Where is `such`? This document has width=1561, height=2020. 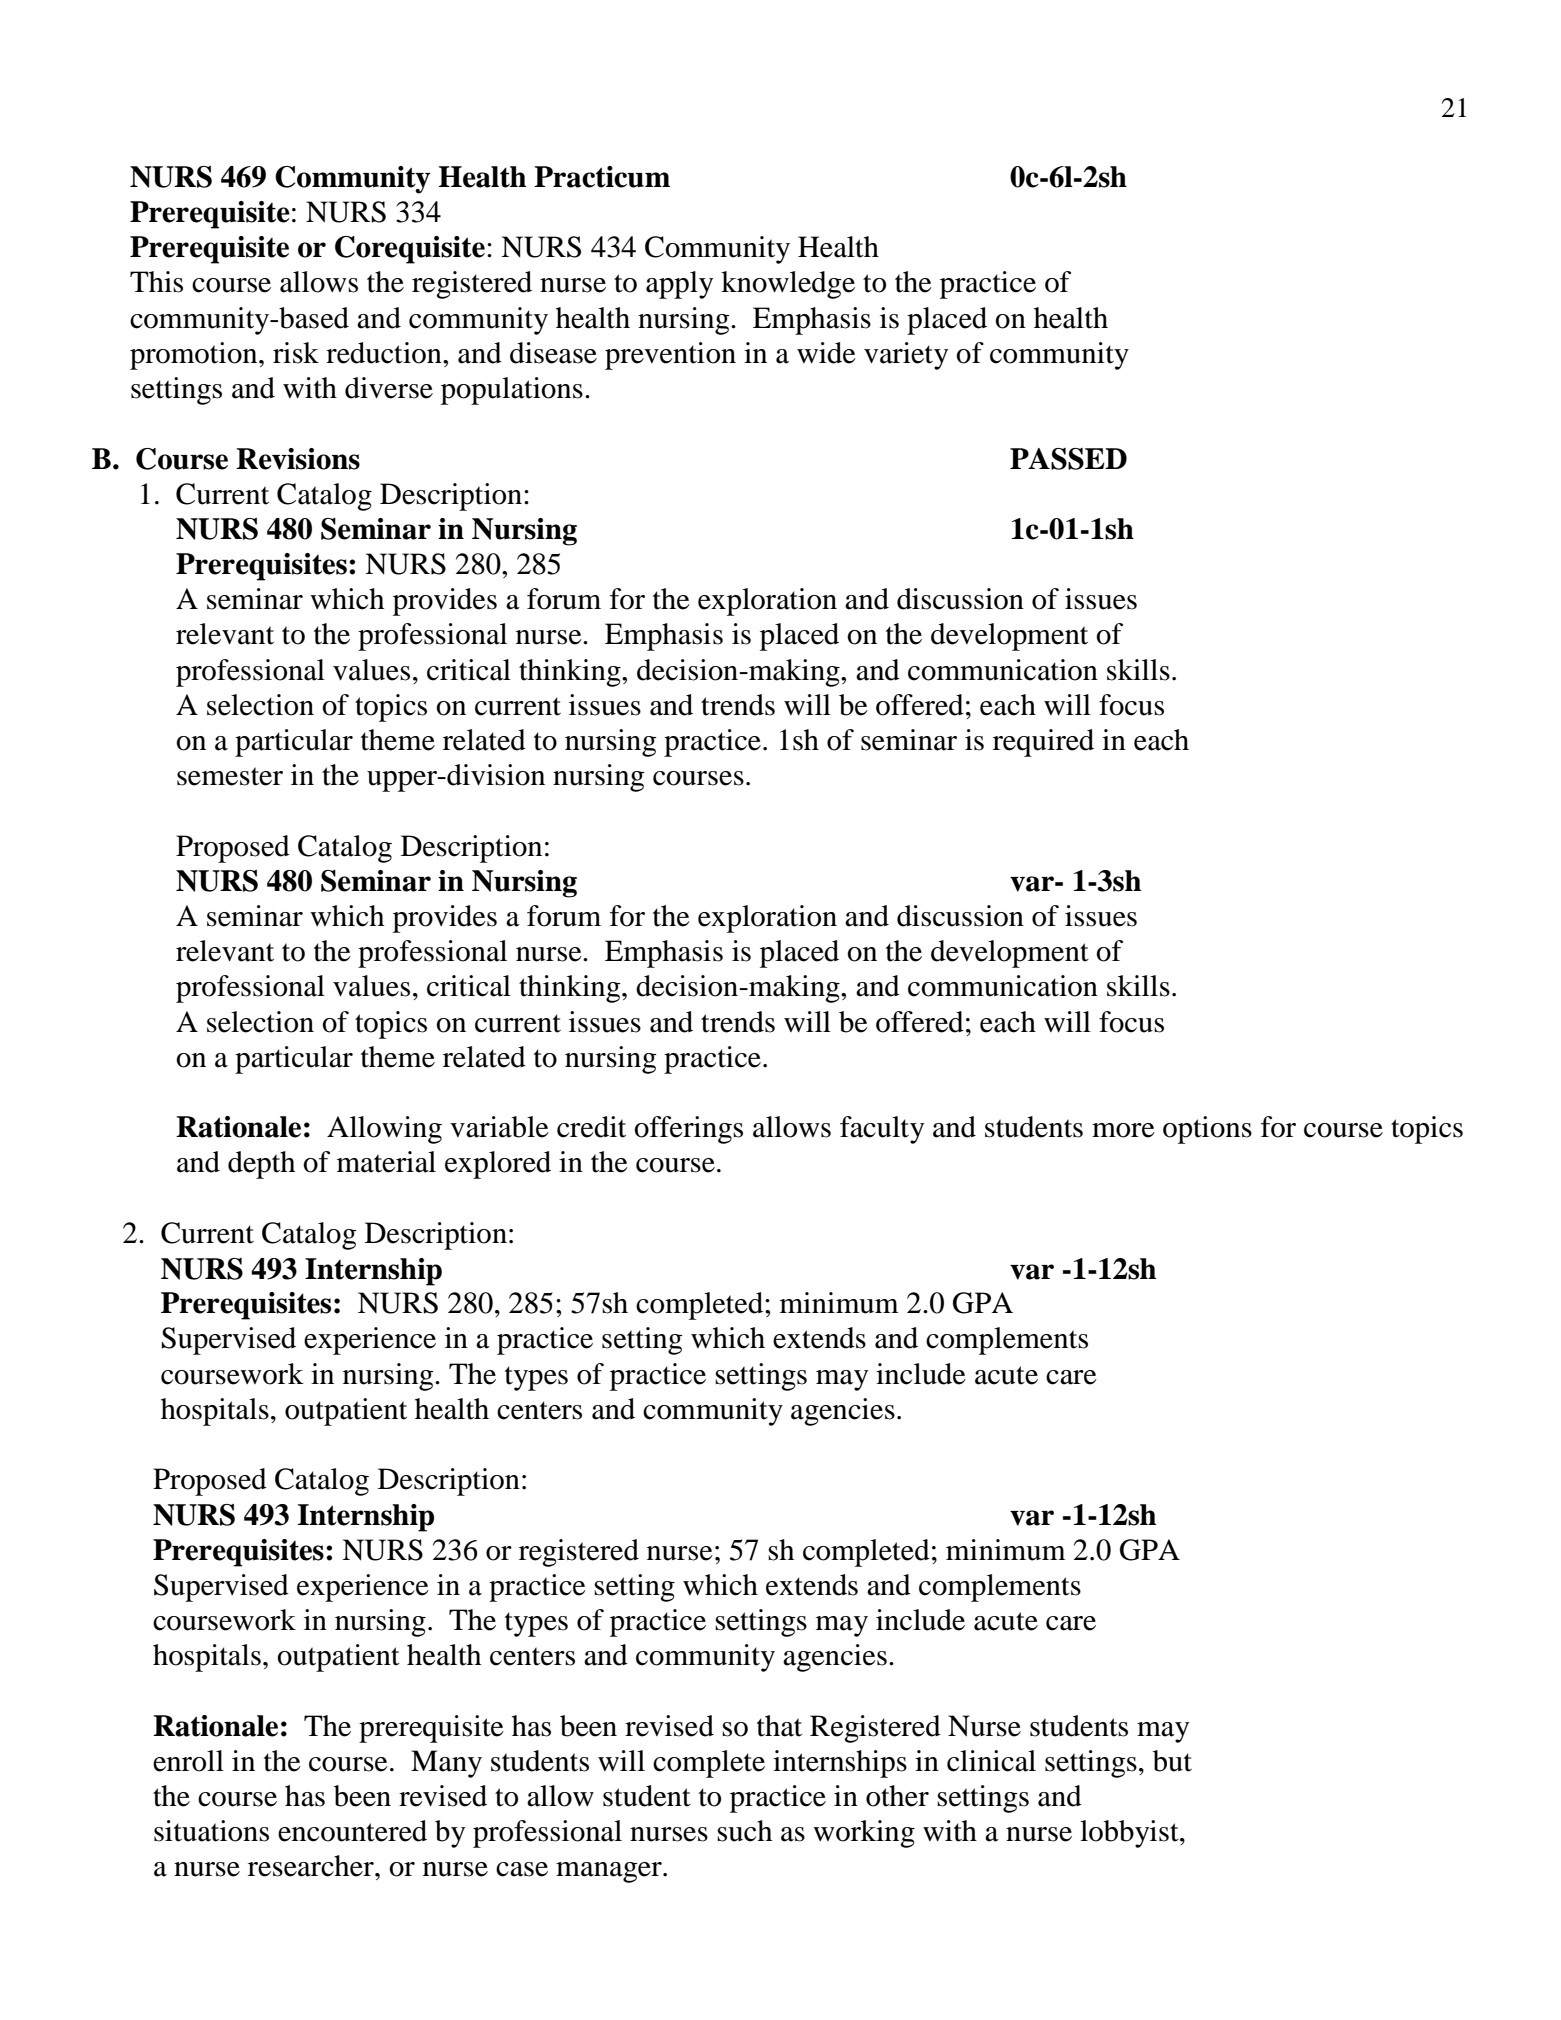
such is located at coordinates (744, 1831).
